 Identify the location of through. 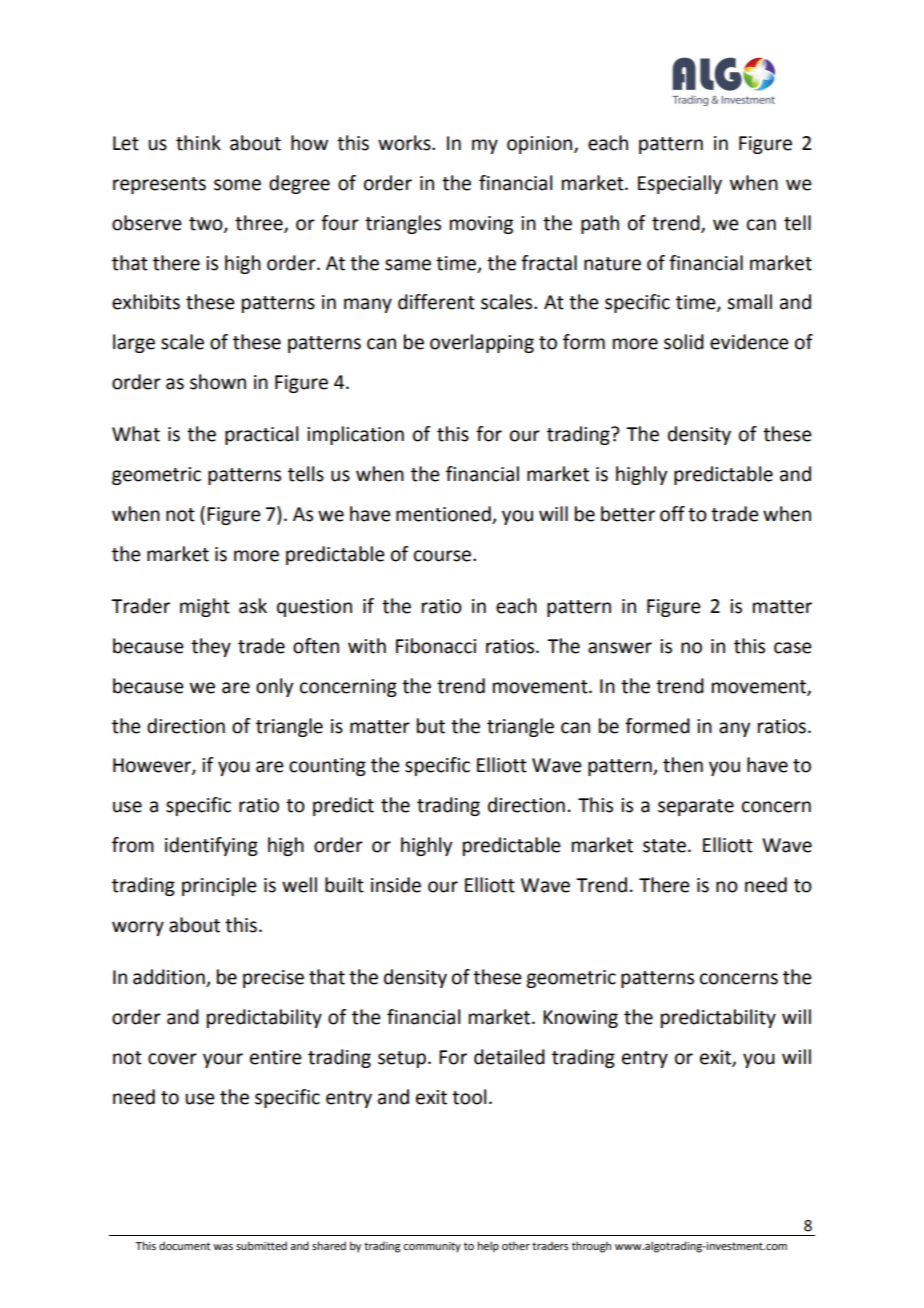
(591, 1247).
